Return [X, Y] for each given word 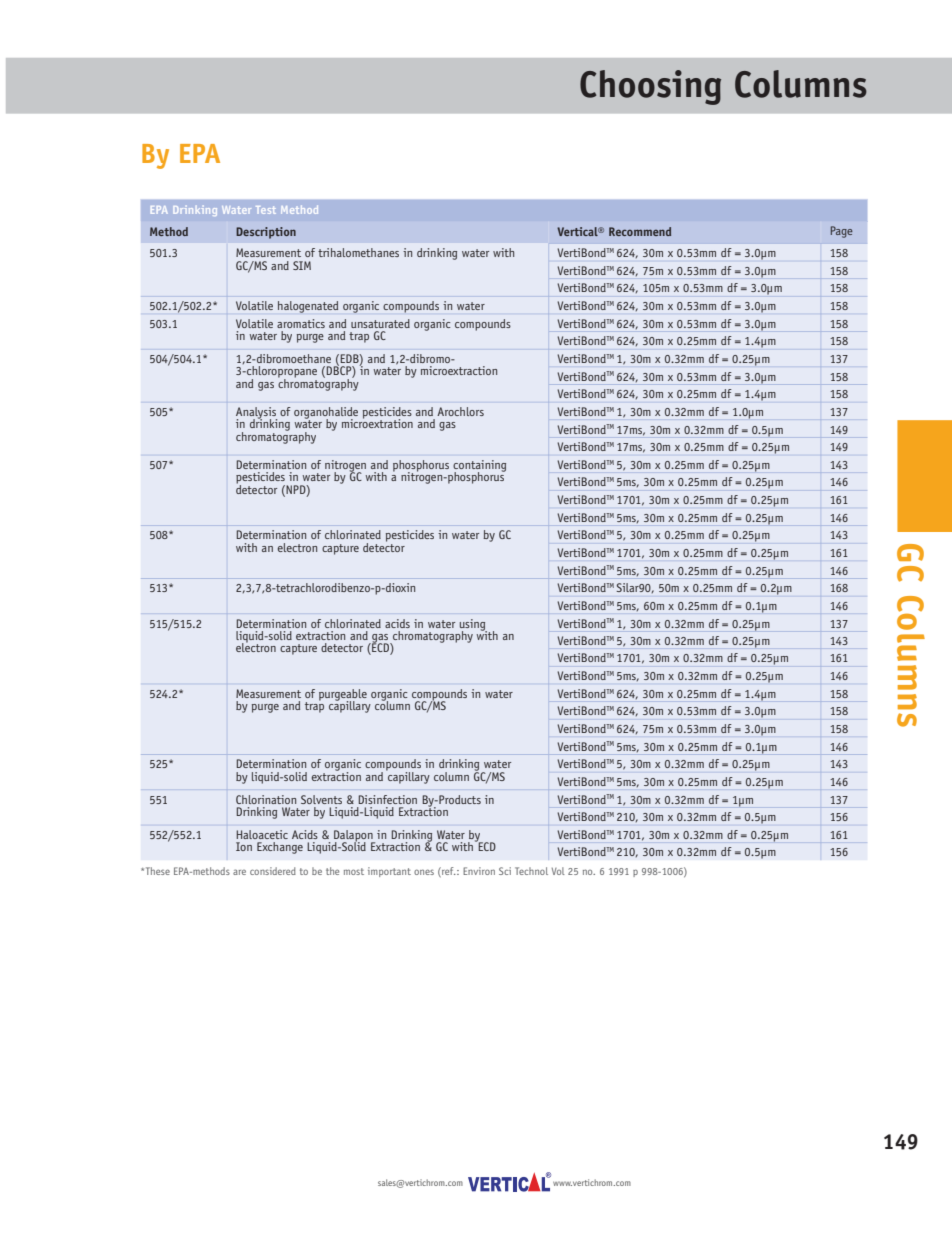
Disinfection [388, 799]
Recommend [640, 231]
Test [266, 210]
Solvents [321, 799]
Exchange [280, 848]
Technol [531, 871]
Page [842, 232]
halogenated [308, 307]
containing [479, 467]
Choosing [650, 87]
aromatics [301, 323]
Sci [505, 871]
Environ [479, 871]
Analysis [256, 414]
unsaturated [380, 323]
